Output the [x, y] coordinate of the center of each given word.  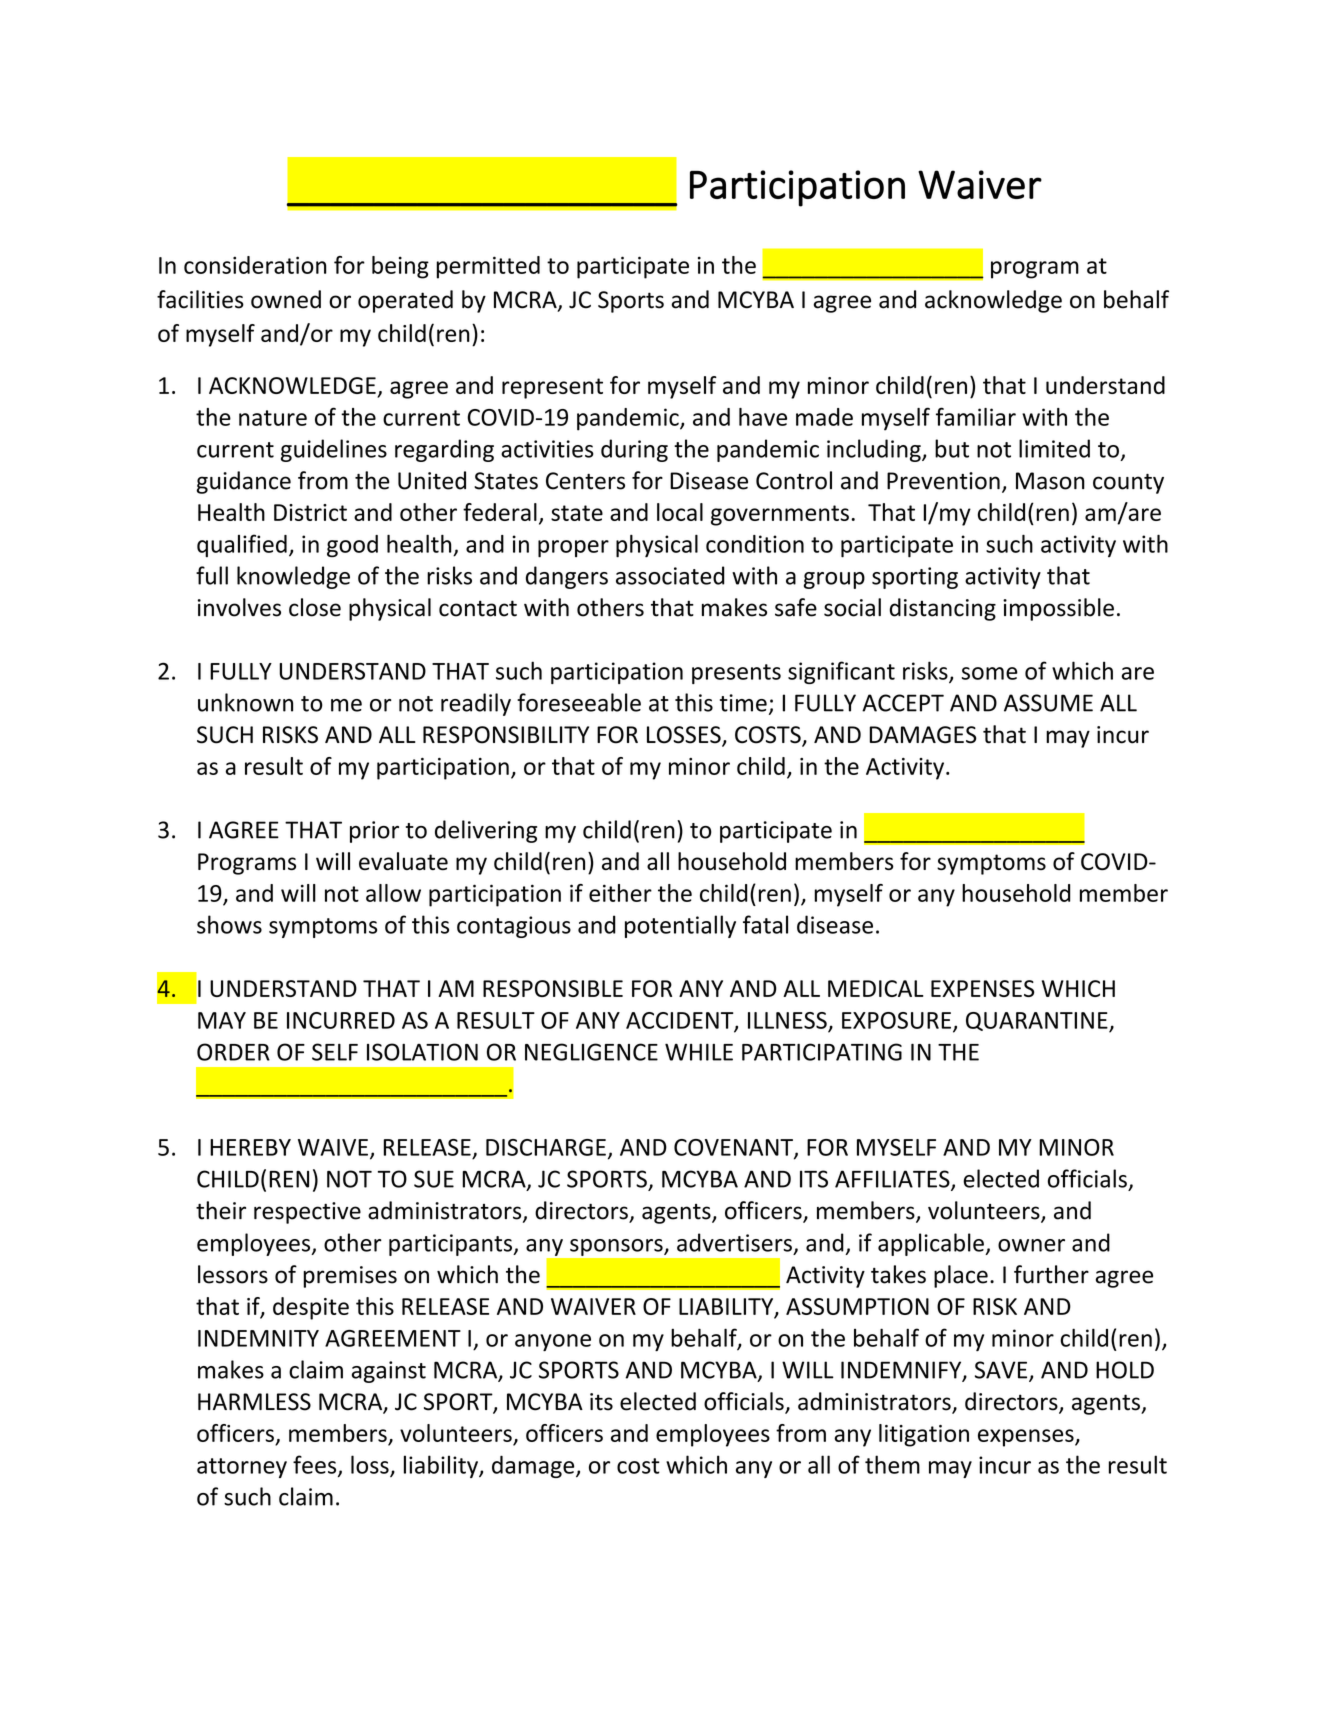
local [680, 512]
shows [229, 924]
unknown [245, 702]
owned [286, 299]
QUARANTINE [1038, 1022]
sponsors [617, 1247]
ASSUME [1048, 703]
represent [552, 388]
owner [1031, 1245]
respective [307, 1213]
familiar [976, 416]
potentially [680, 926]
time [743, 703]
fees [316, 1465]
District [310, 512]
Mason [1050, 481]
